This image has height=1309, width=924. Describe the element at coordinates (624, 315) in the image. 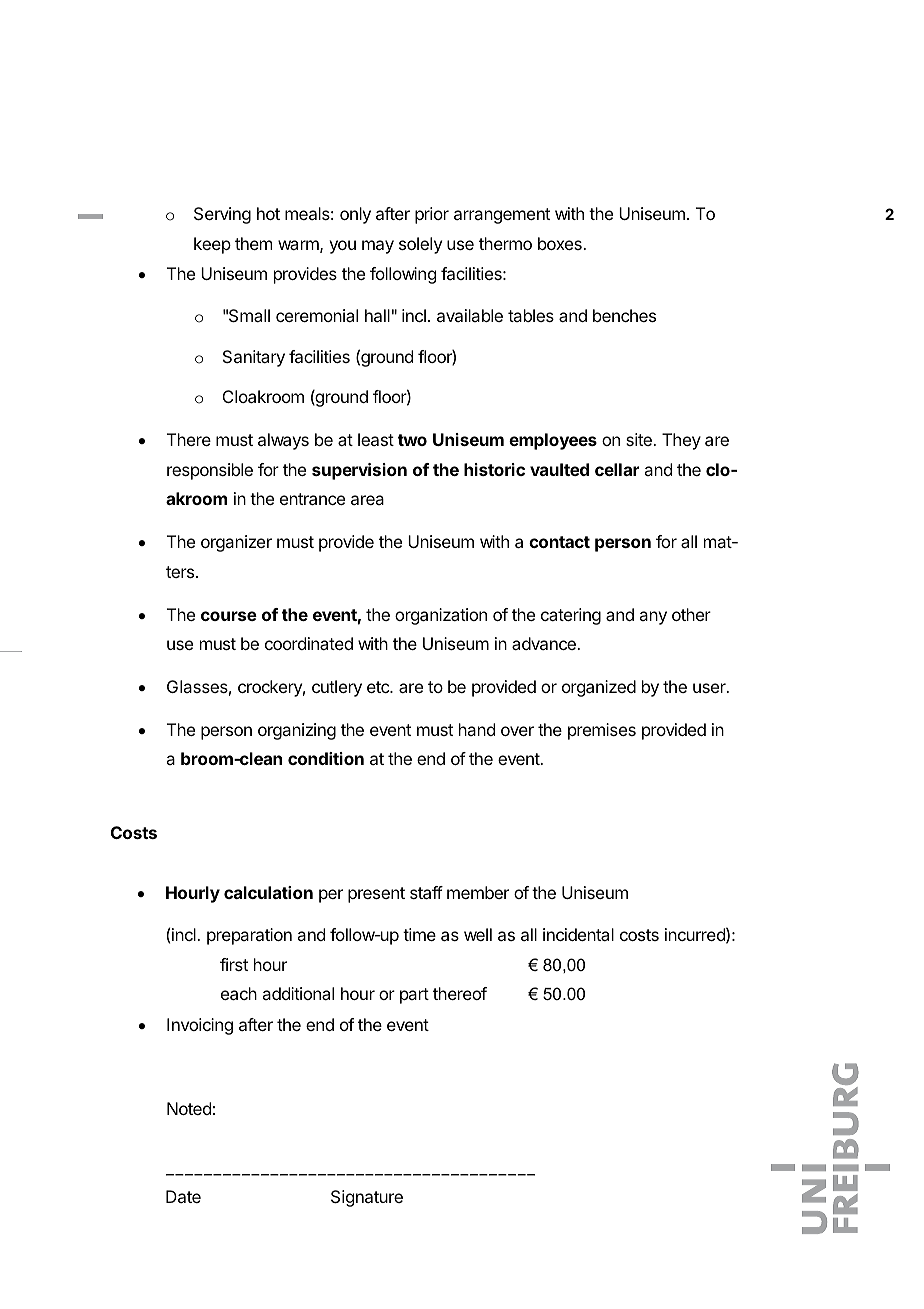

I see `benches` at that location.
